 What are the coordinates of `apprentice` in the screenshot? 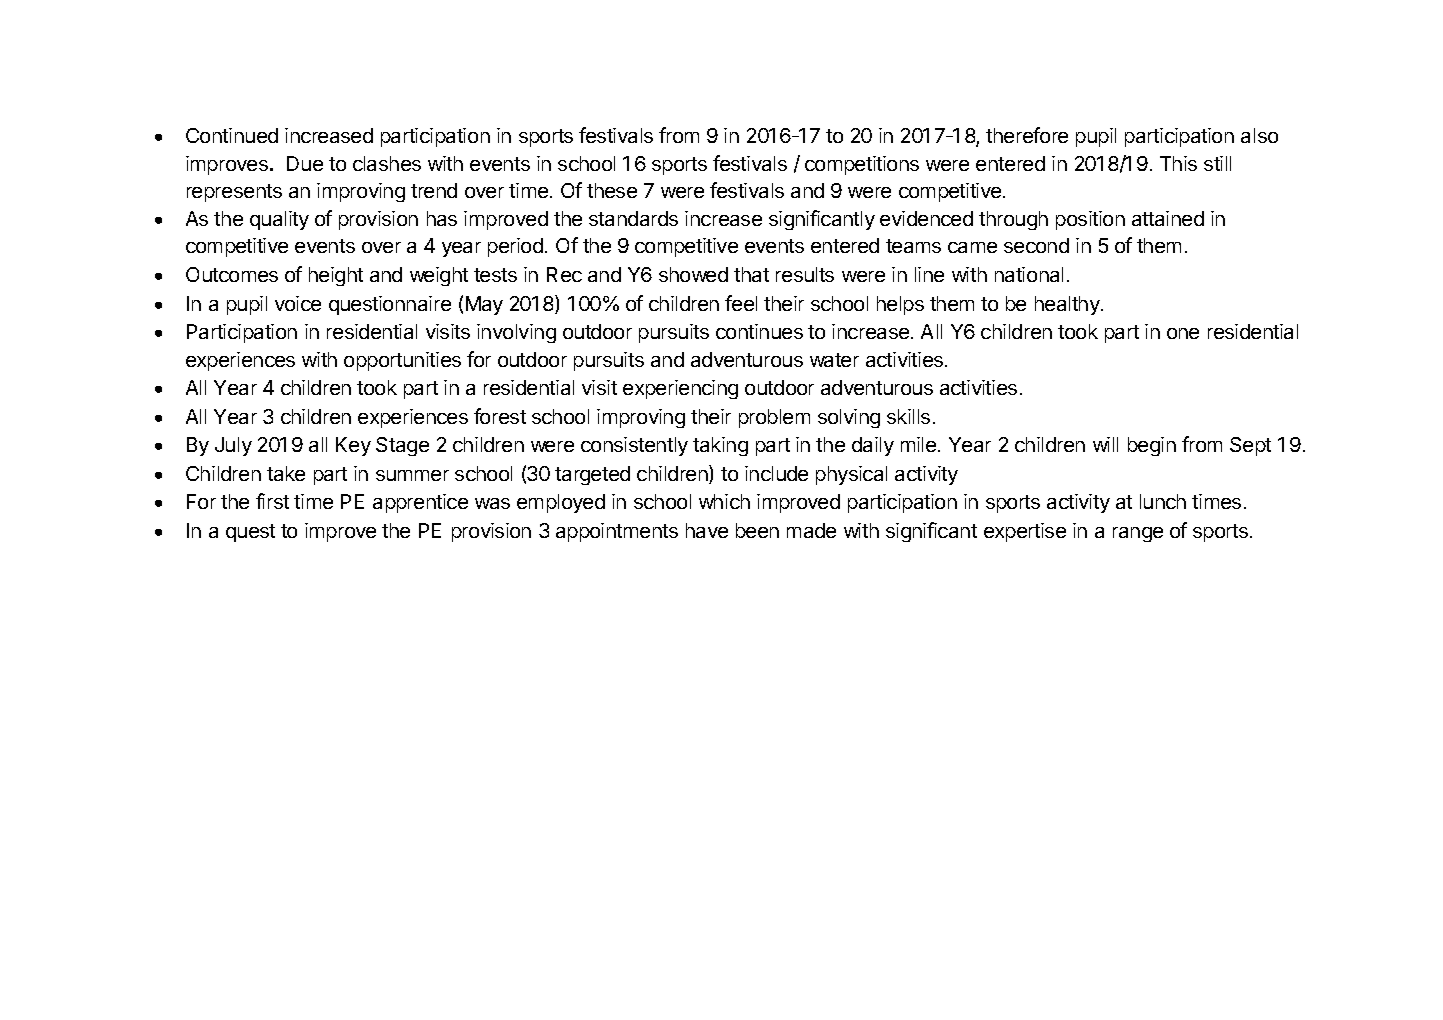 It's located at (420, 503).
